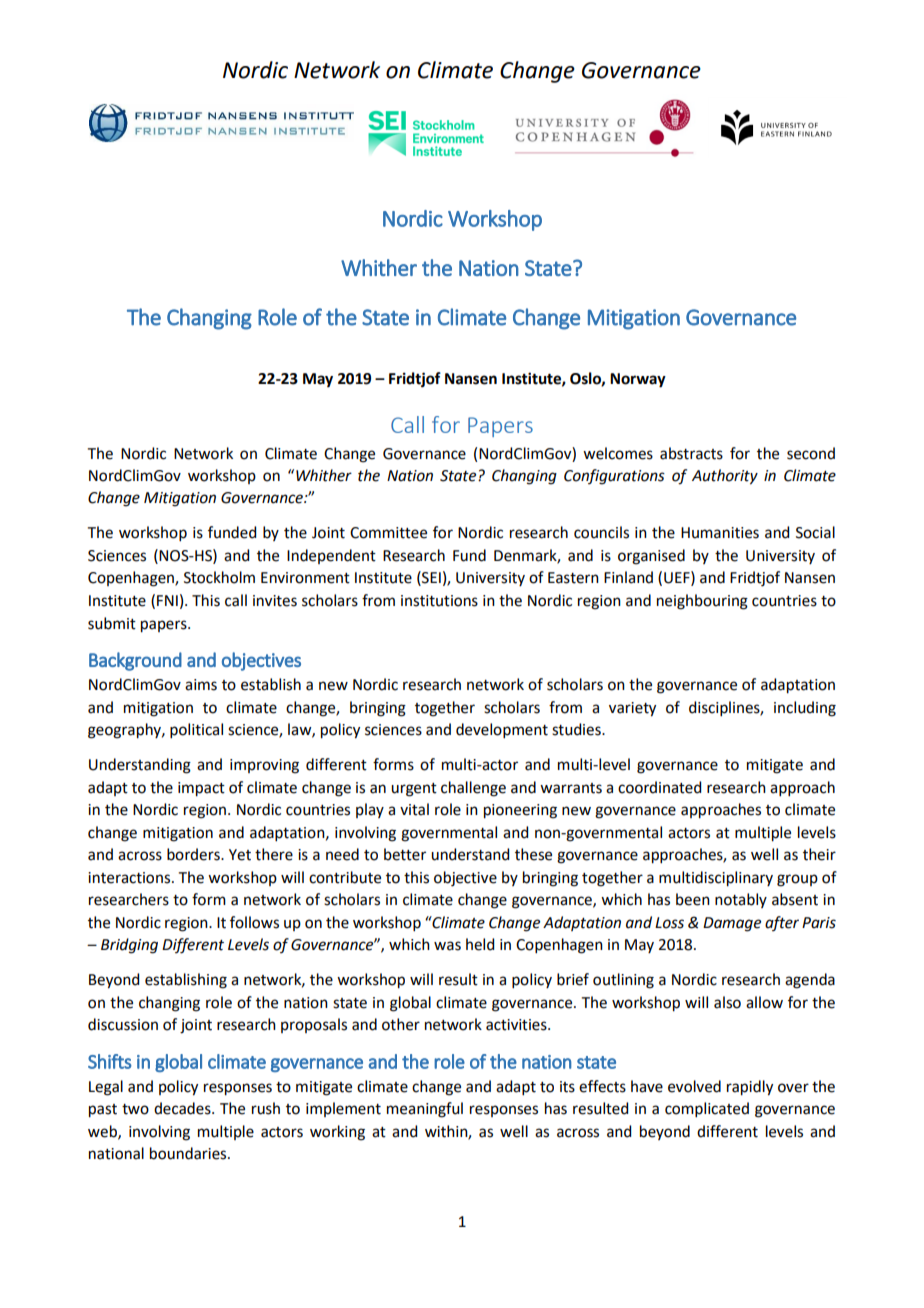 The height and width of the image is (1308, 924). I want to click on decades, so click(183, 1108).
